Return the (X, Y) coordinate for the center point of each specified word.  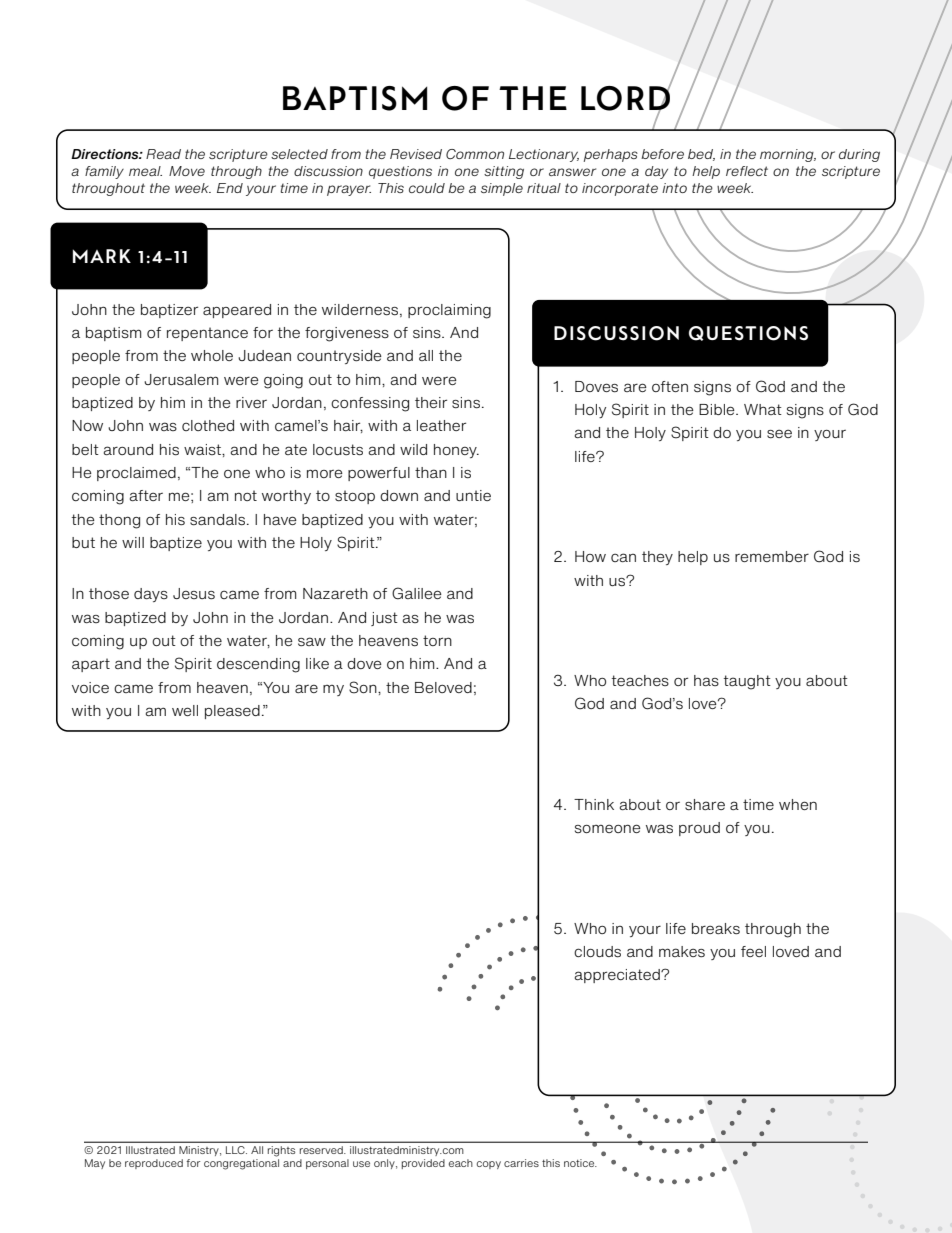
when (798, 804)
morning (788, 155)
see (779, 434)
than (431, 472)
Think (594, 804)
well (185, 710)
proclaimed (136, 474)
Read (163, 154)
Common (475, 154)
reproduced (154, 1164)
